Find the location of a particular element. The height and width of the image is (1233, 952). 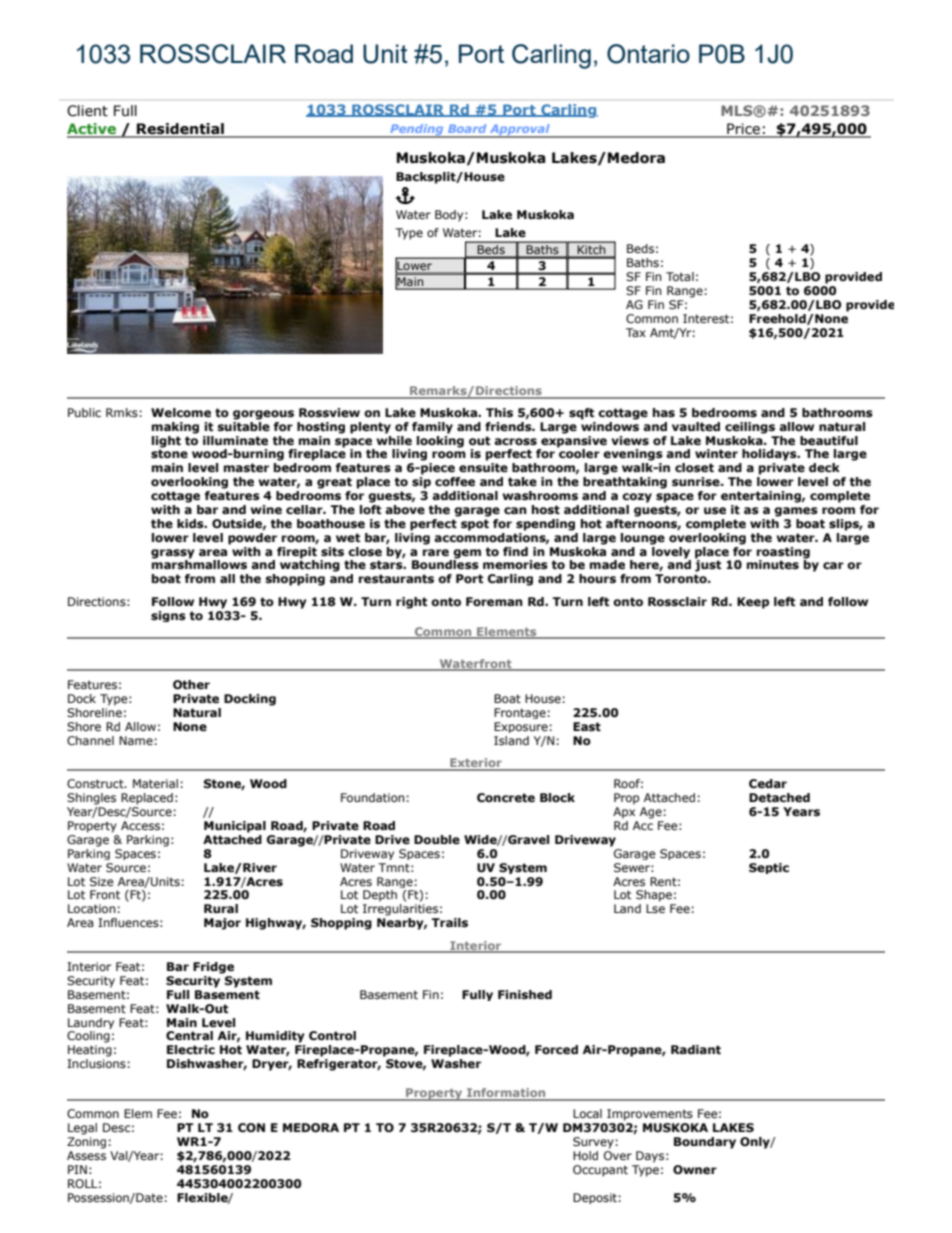

Board is located at coordinates (467, 128).
